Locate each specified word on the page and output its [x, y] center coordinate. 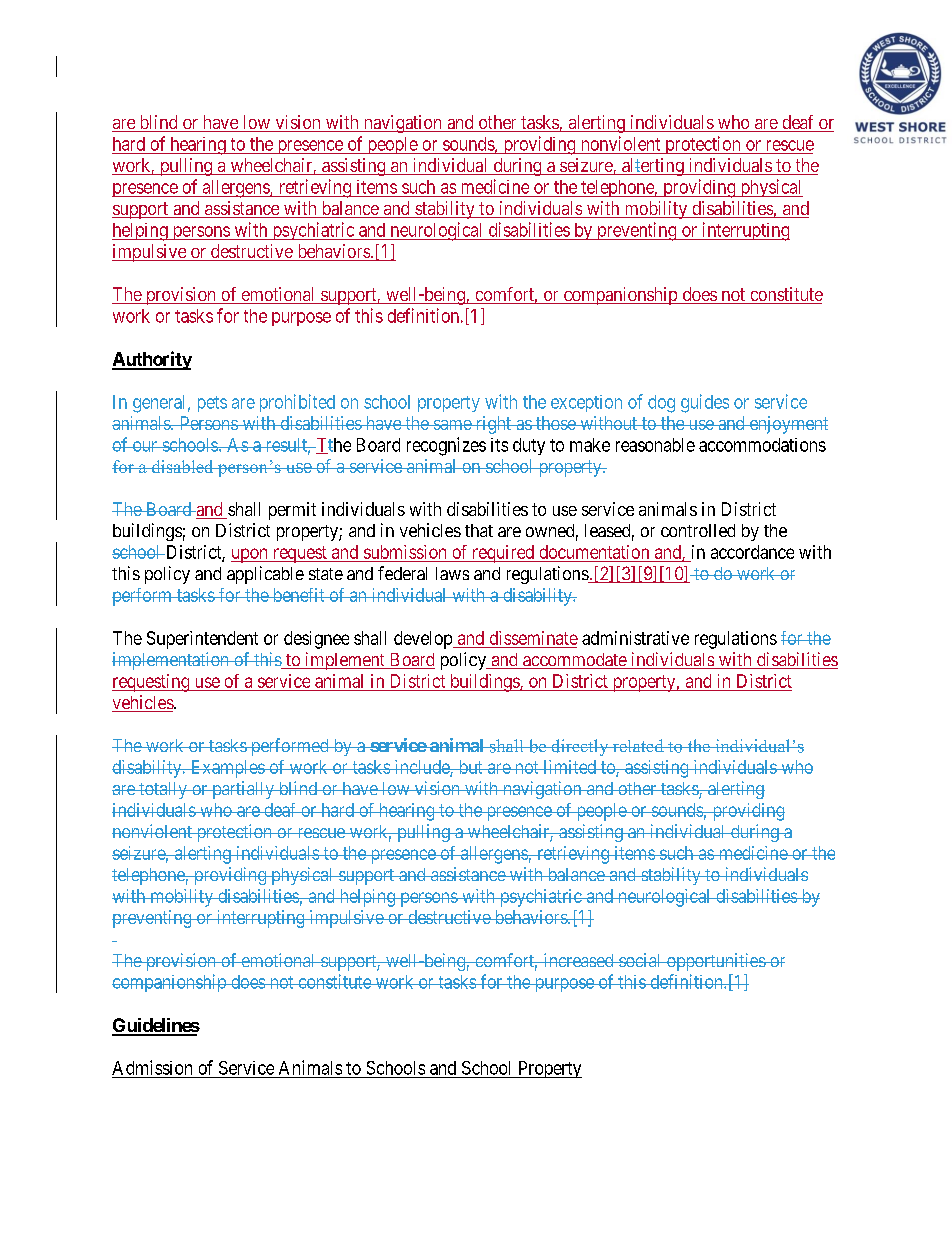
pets [212, 404]
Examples [227, 769]
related [638, 745]
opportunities [715, 962]
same [452, 425]
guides [705, 403]
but [470, 767]
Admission [152, 1067]
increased [578, 960]
